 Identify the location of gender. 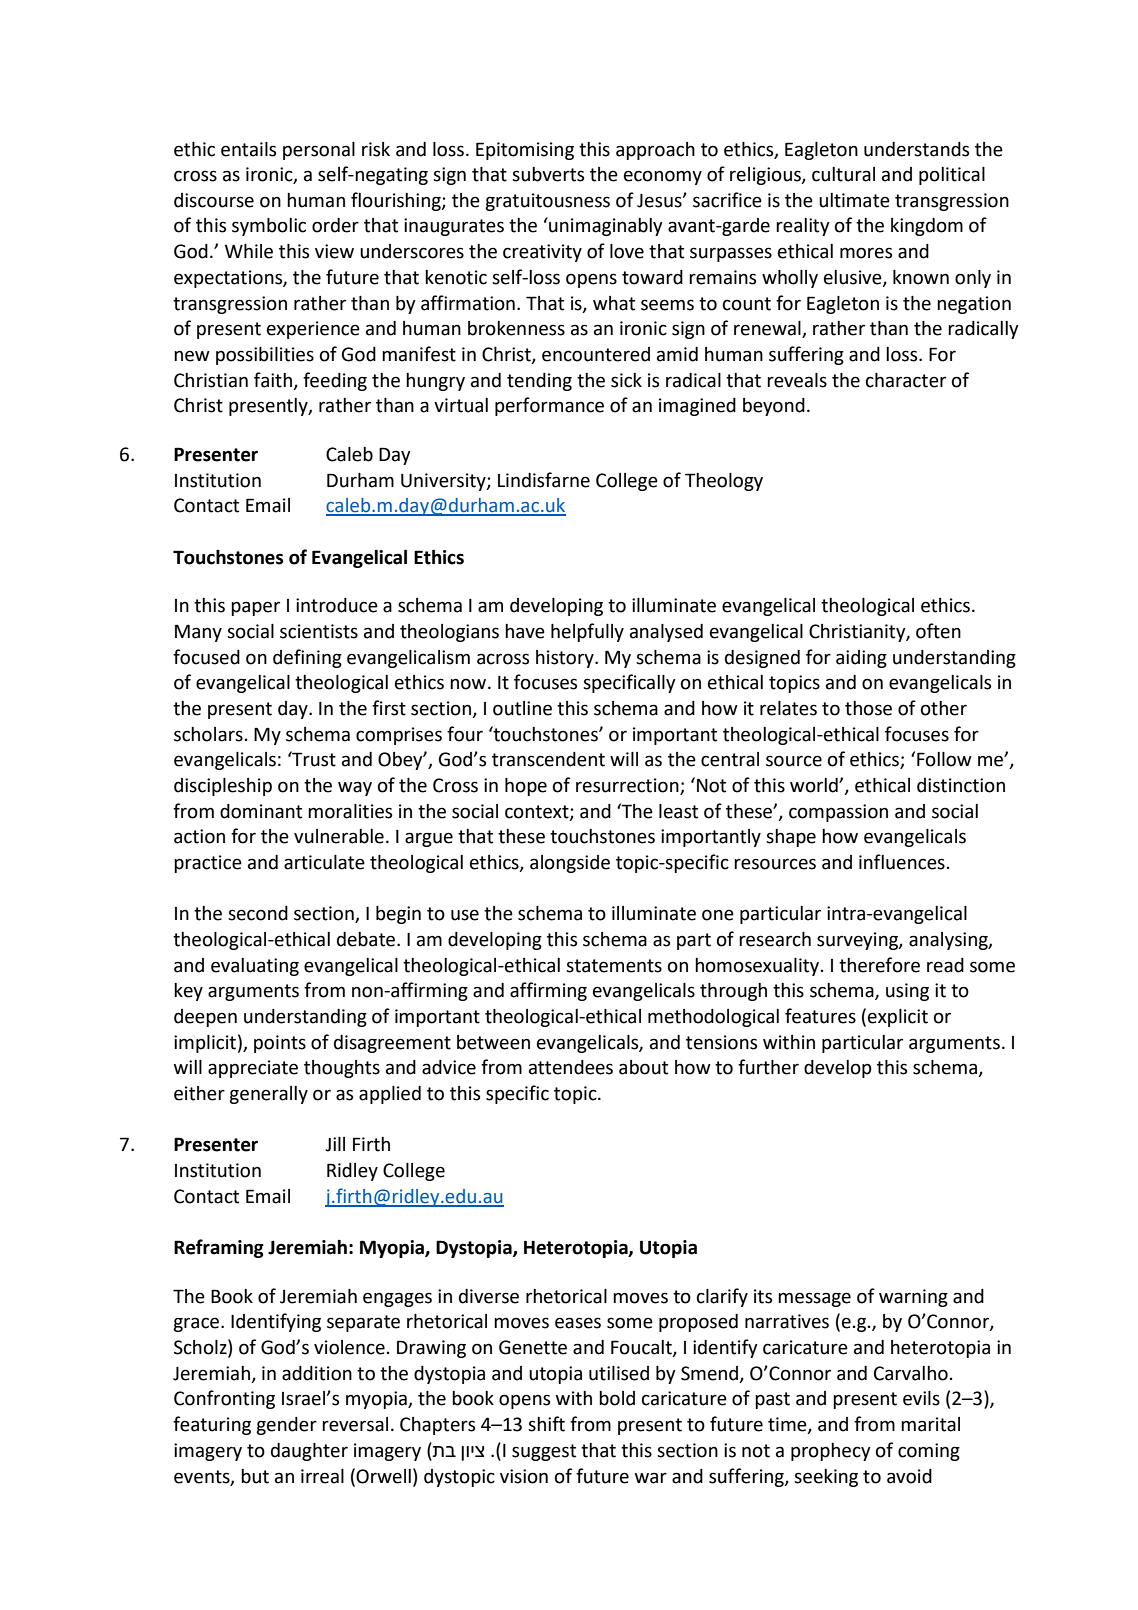
(286, 1426).
